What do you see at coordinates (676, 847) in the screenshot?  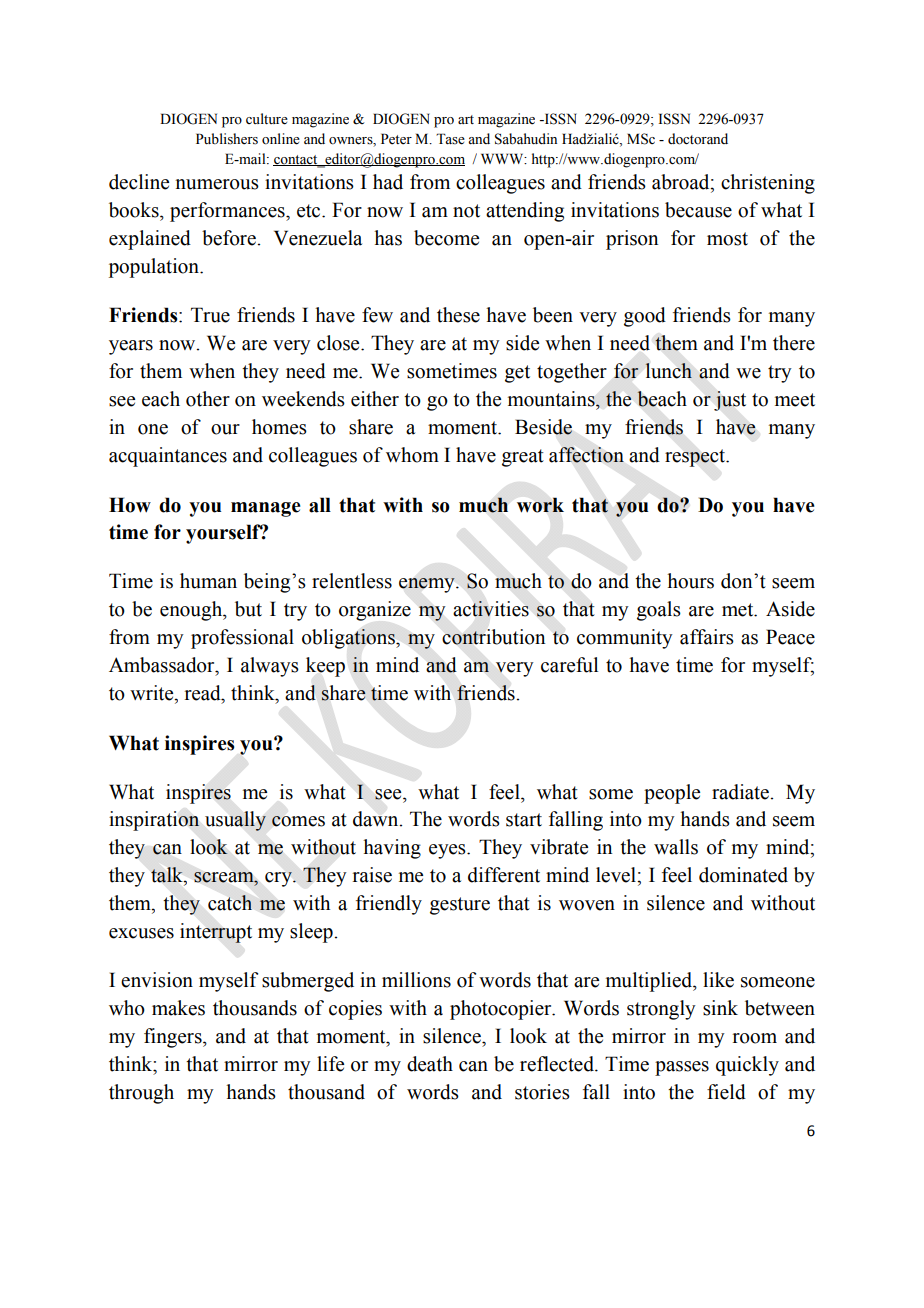 I see `walls` at bounding box center [676, 847].
